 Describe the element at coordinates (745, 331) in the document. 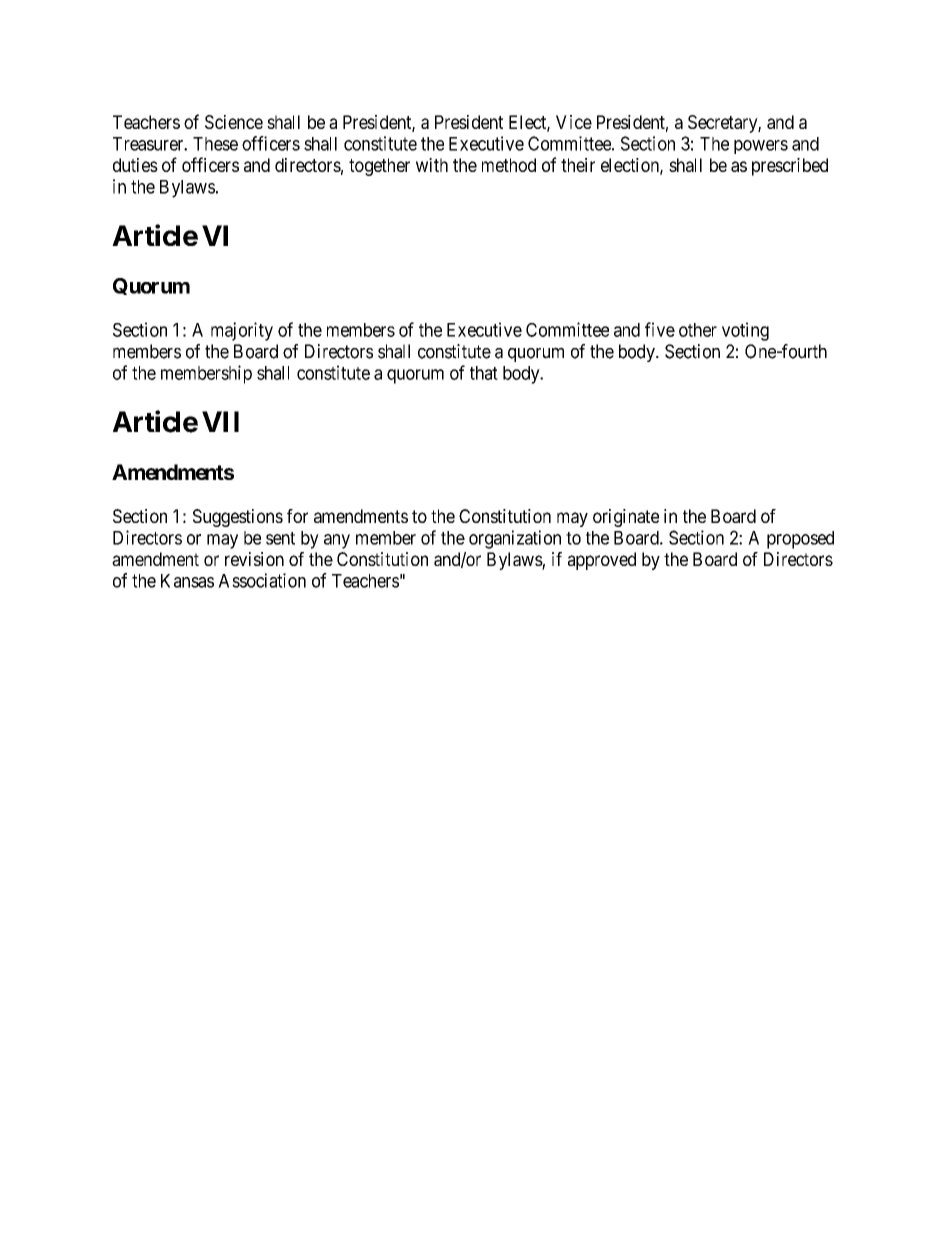

I see `voting` at that location.
